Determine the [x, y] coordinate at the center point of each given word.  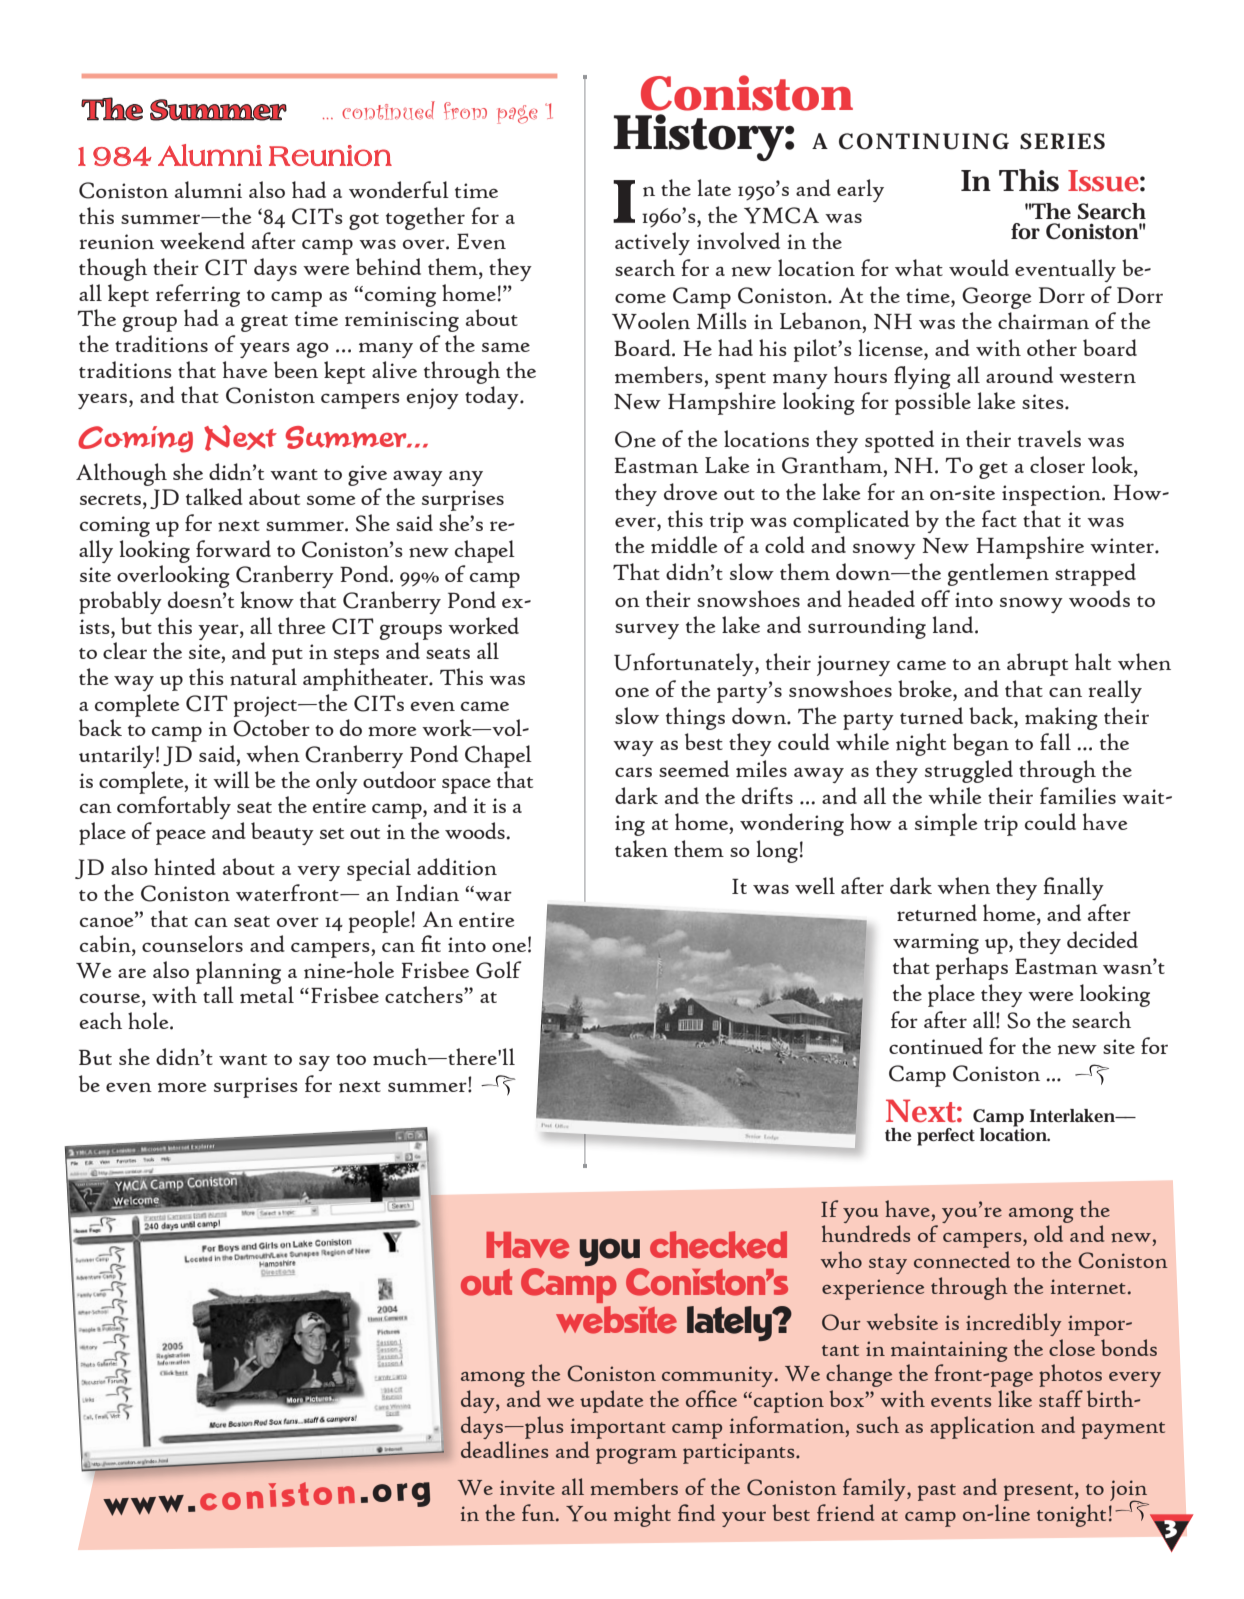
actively [652, 243]
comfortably [174, 807]
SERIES [1062, 141]
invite [527, 1488]
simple [946, 824]
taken [641, 849]
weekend [202, 241]
